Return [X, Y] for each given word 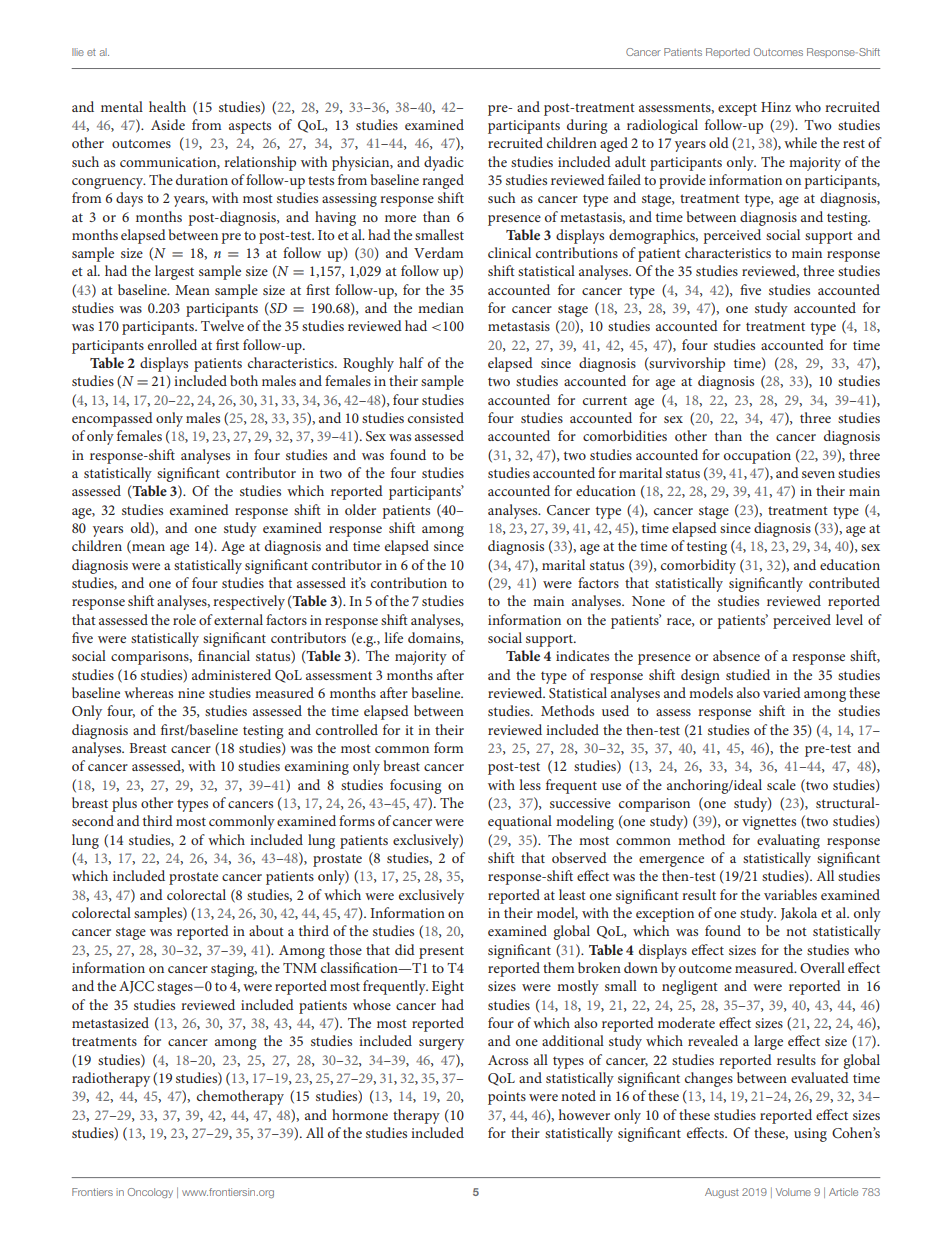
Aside [168, 124]
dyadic [444, 163]
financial [224, 655]
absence [736, 655]
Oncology [150, 1193]
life [393, 637]
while [800, 142]
